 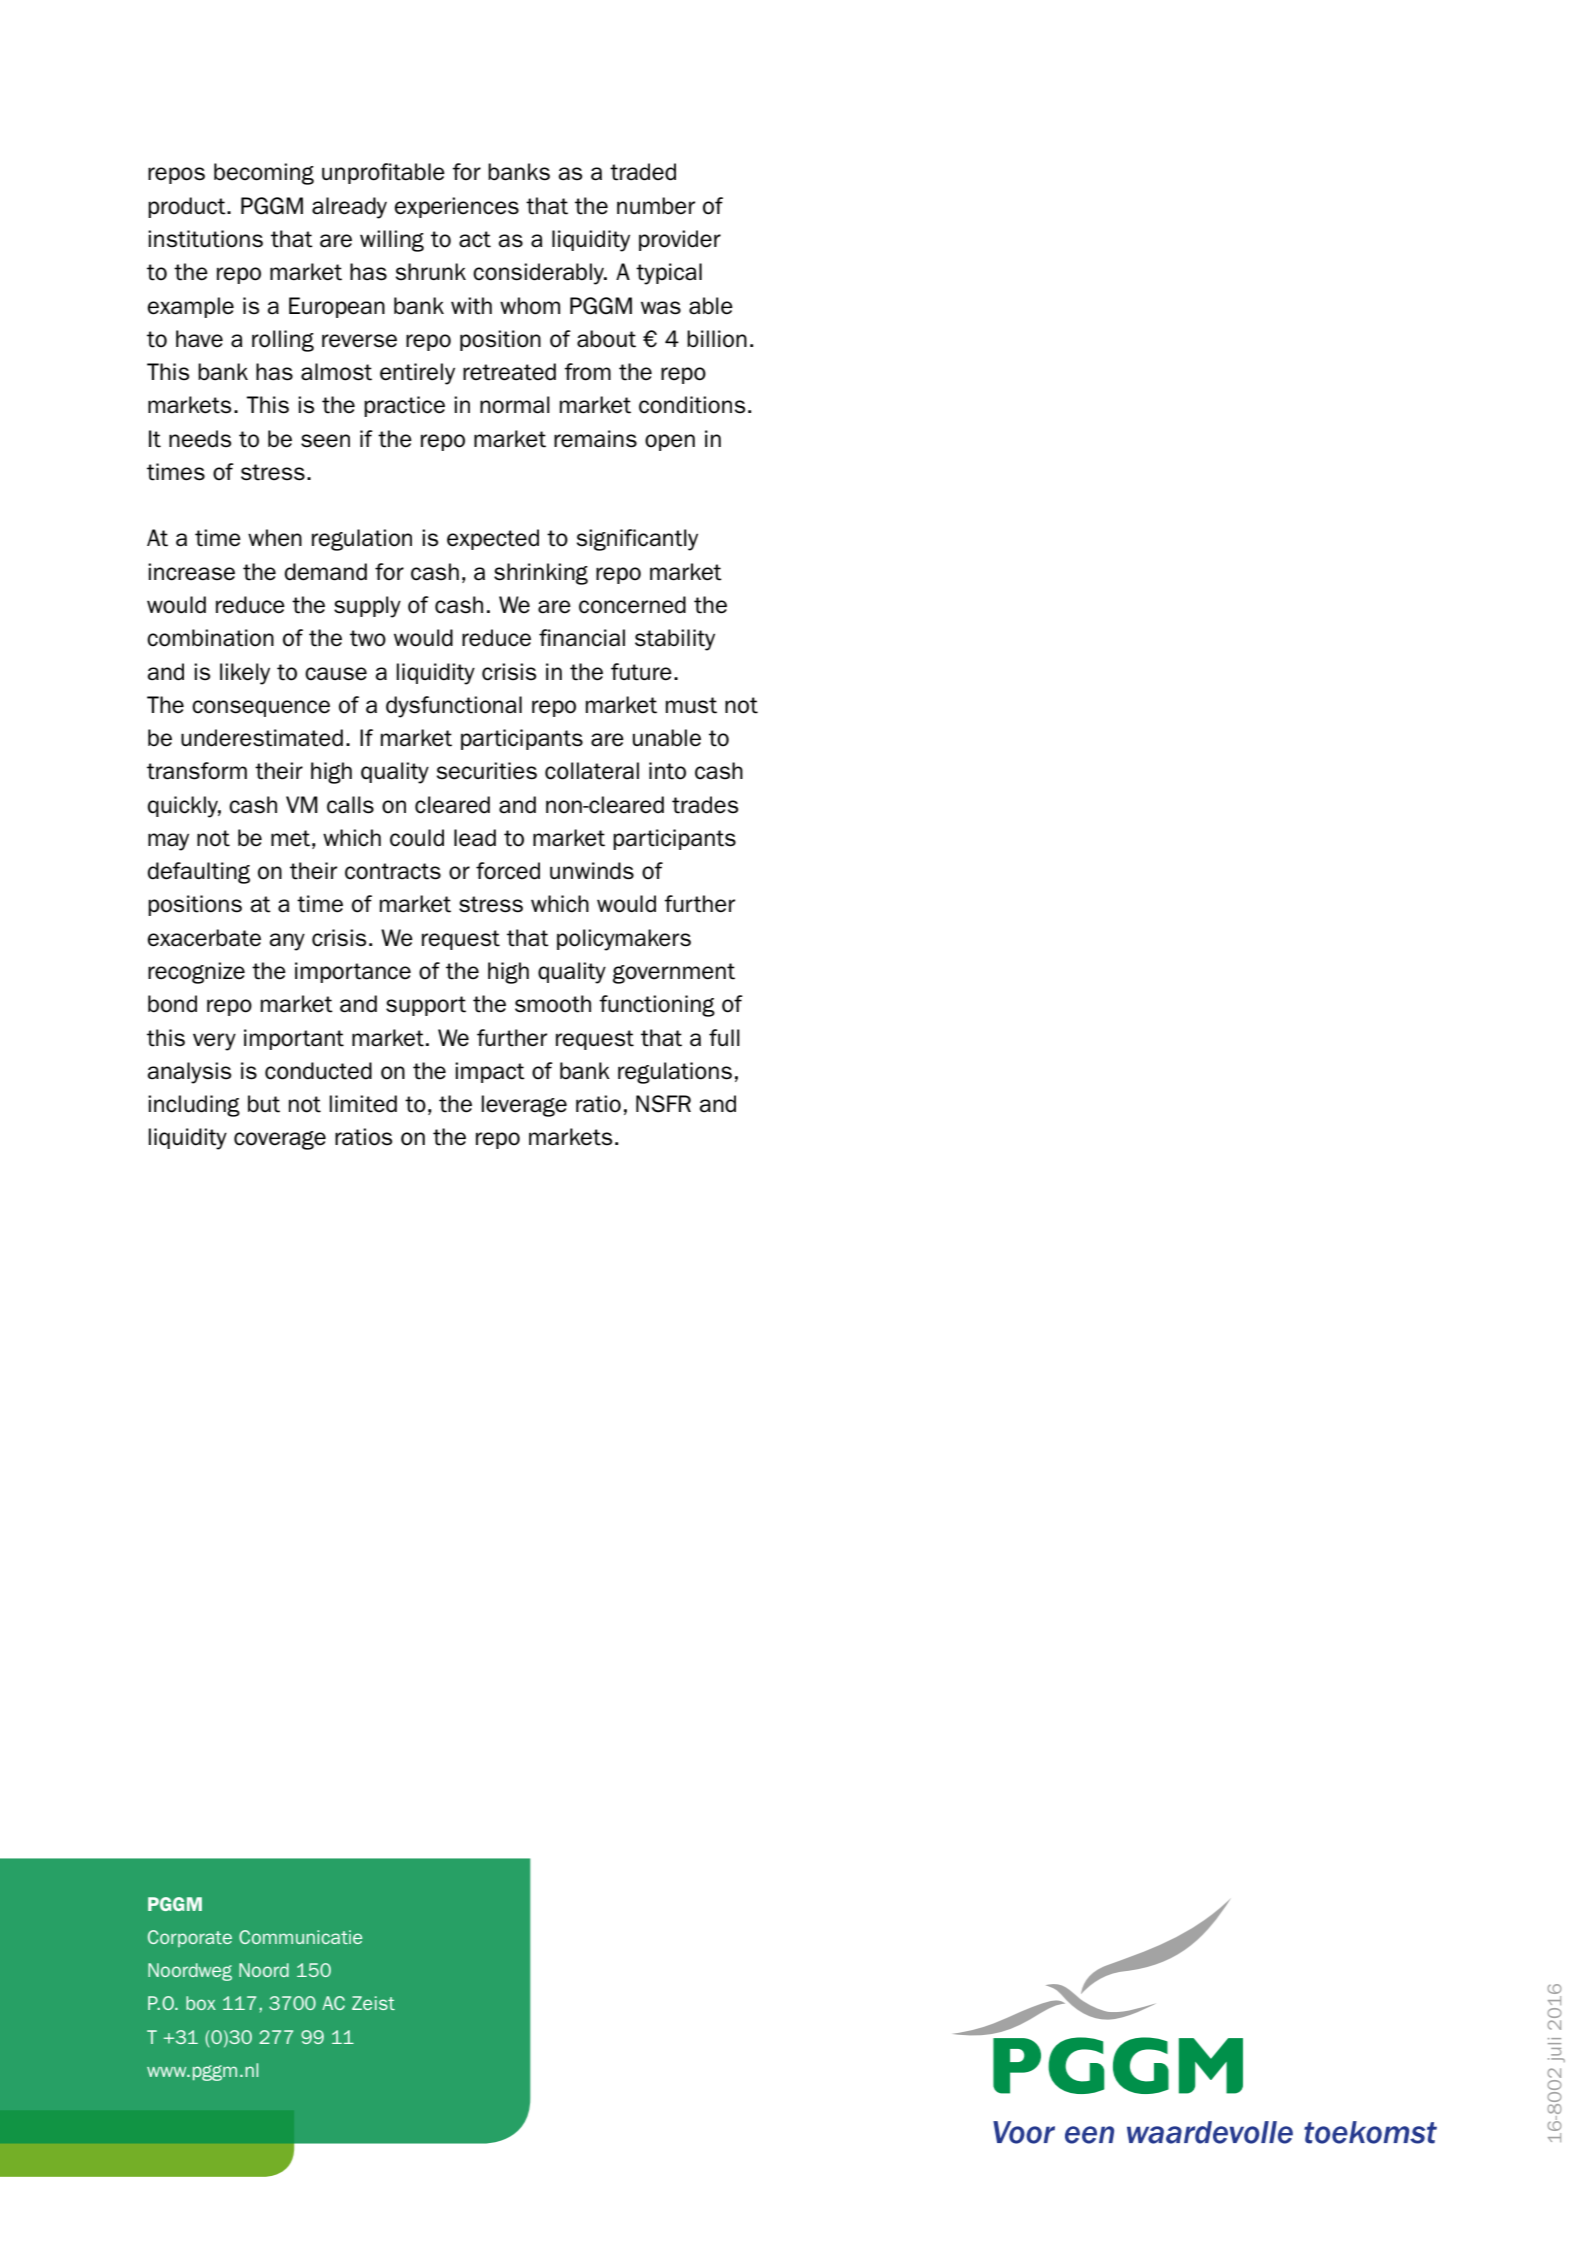 I want to click on experiences, so click(x=456, y=207).
